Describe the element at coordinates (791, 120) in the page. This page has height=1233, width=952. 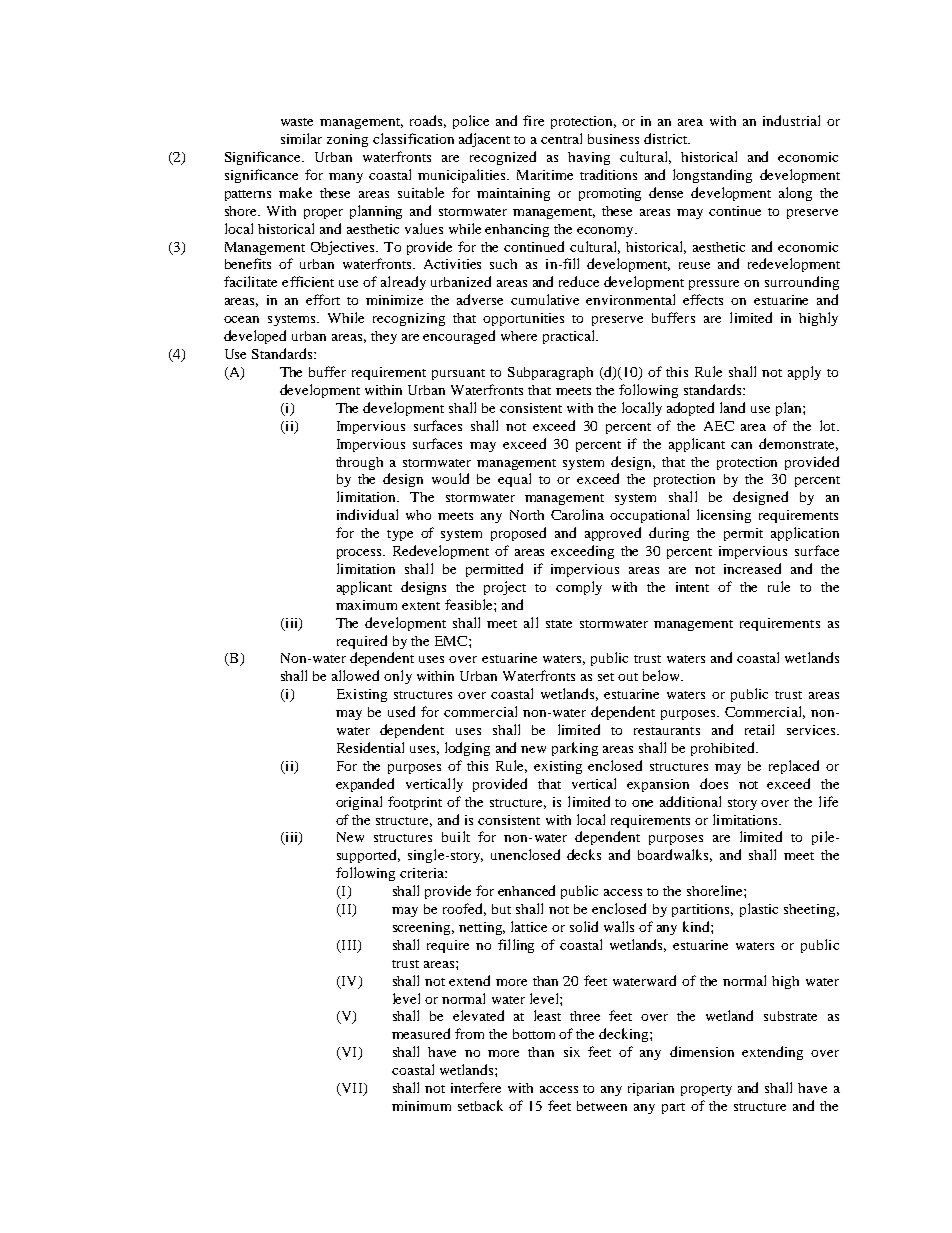
I see `industrial` at that location.
